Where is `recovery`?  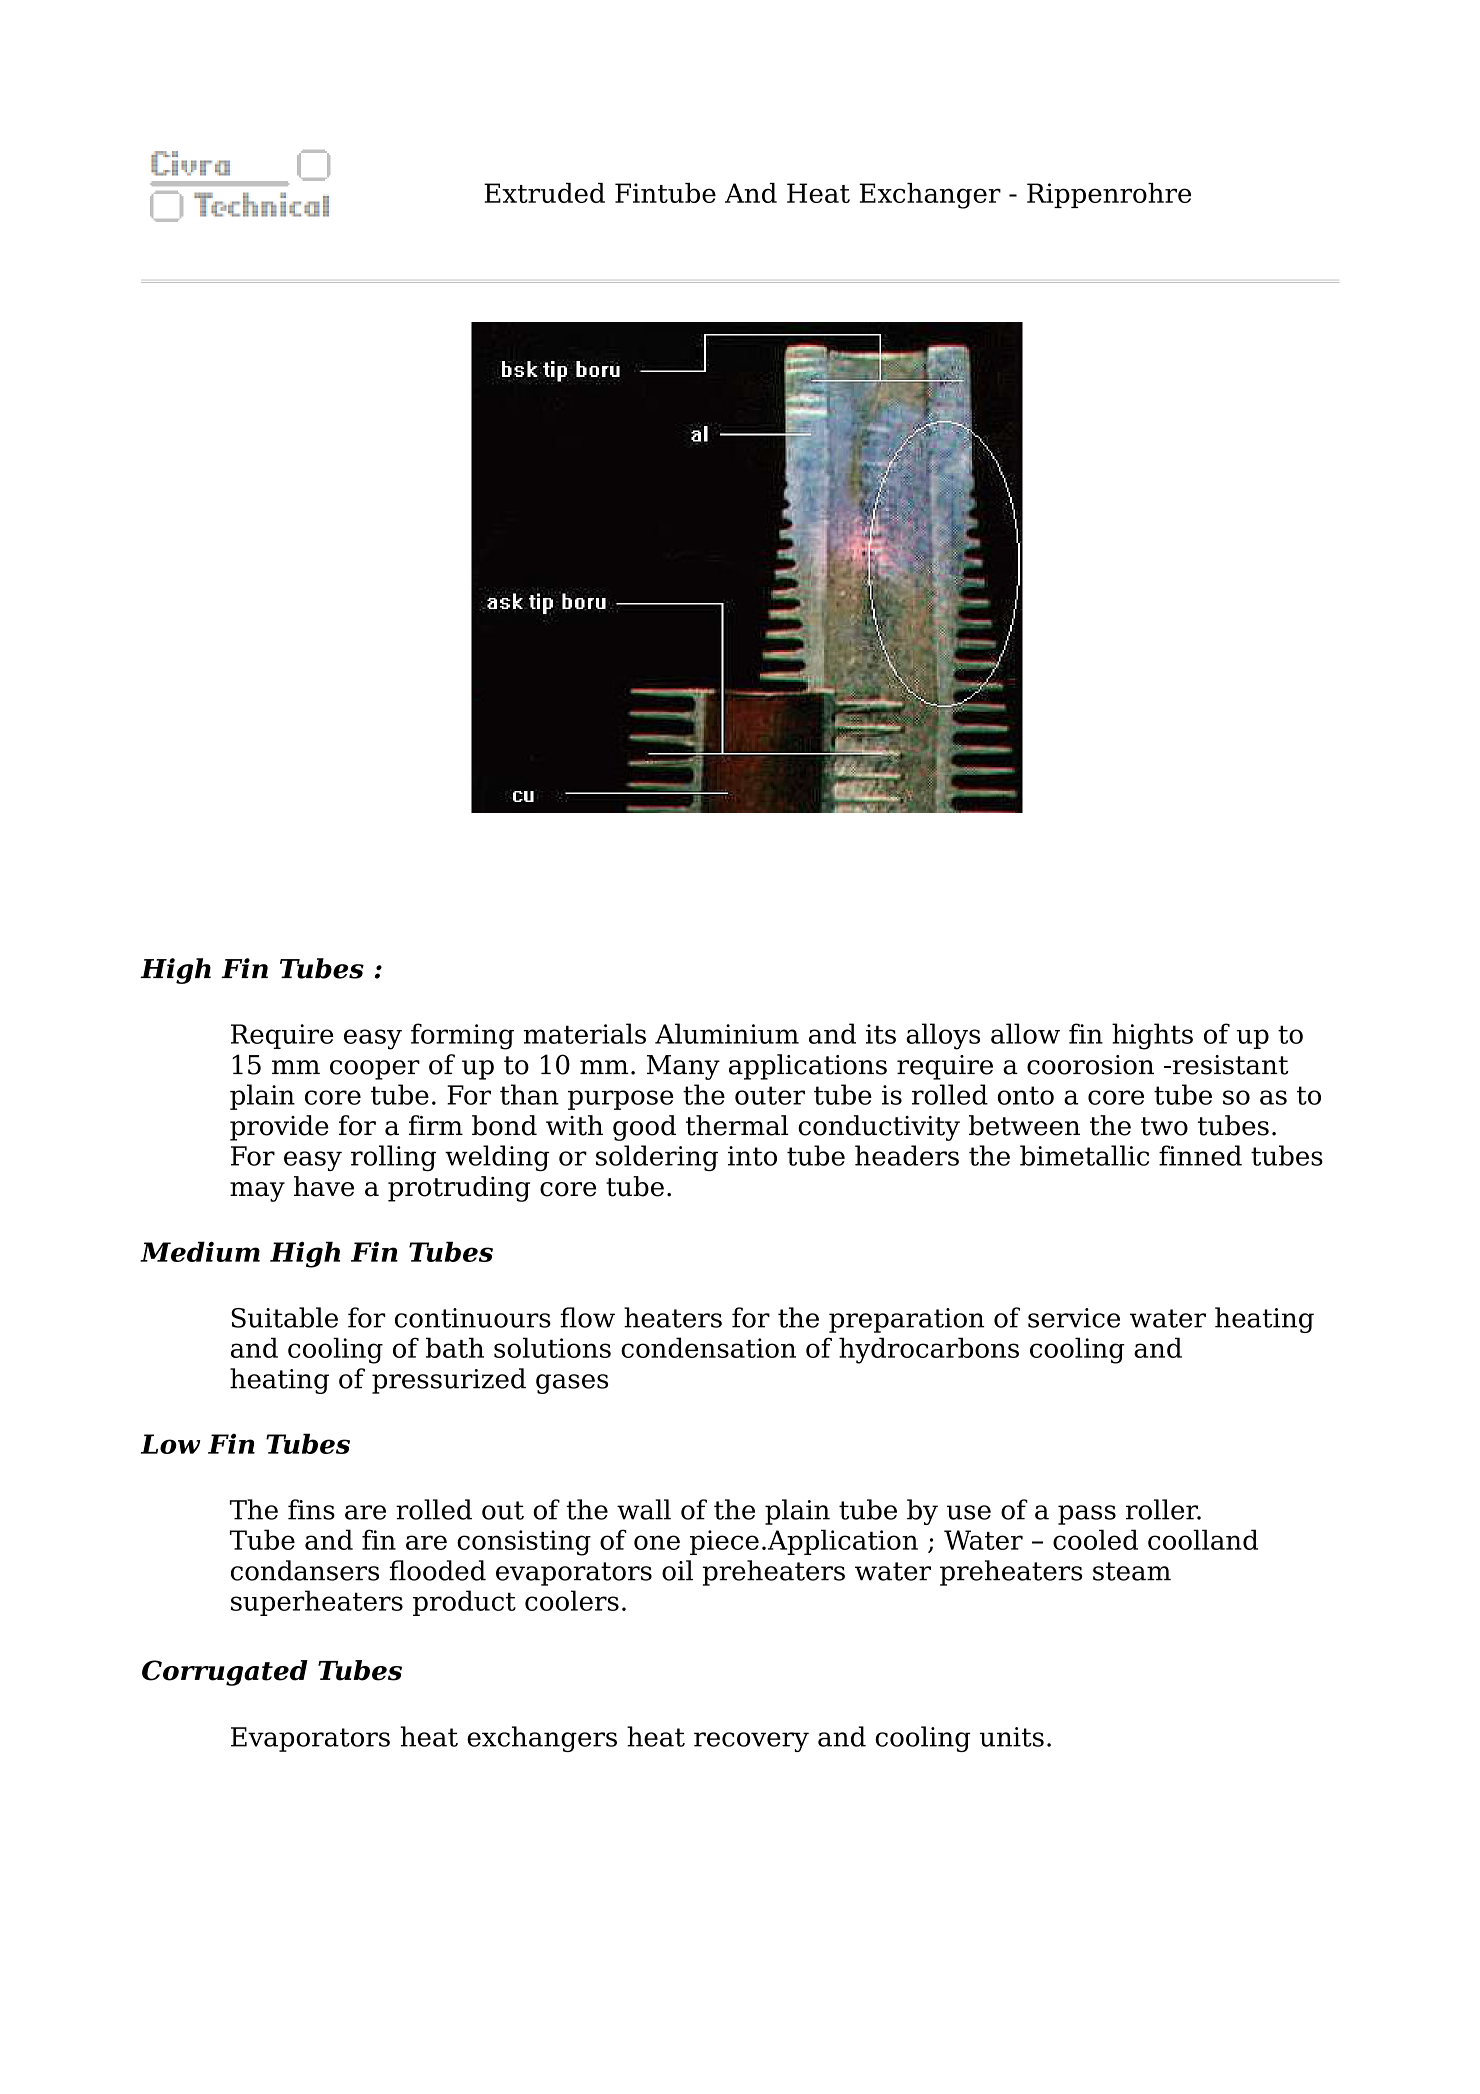 recovery is located at coordinates (751, 1742).
